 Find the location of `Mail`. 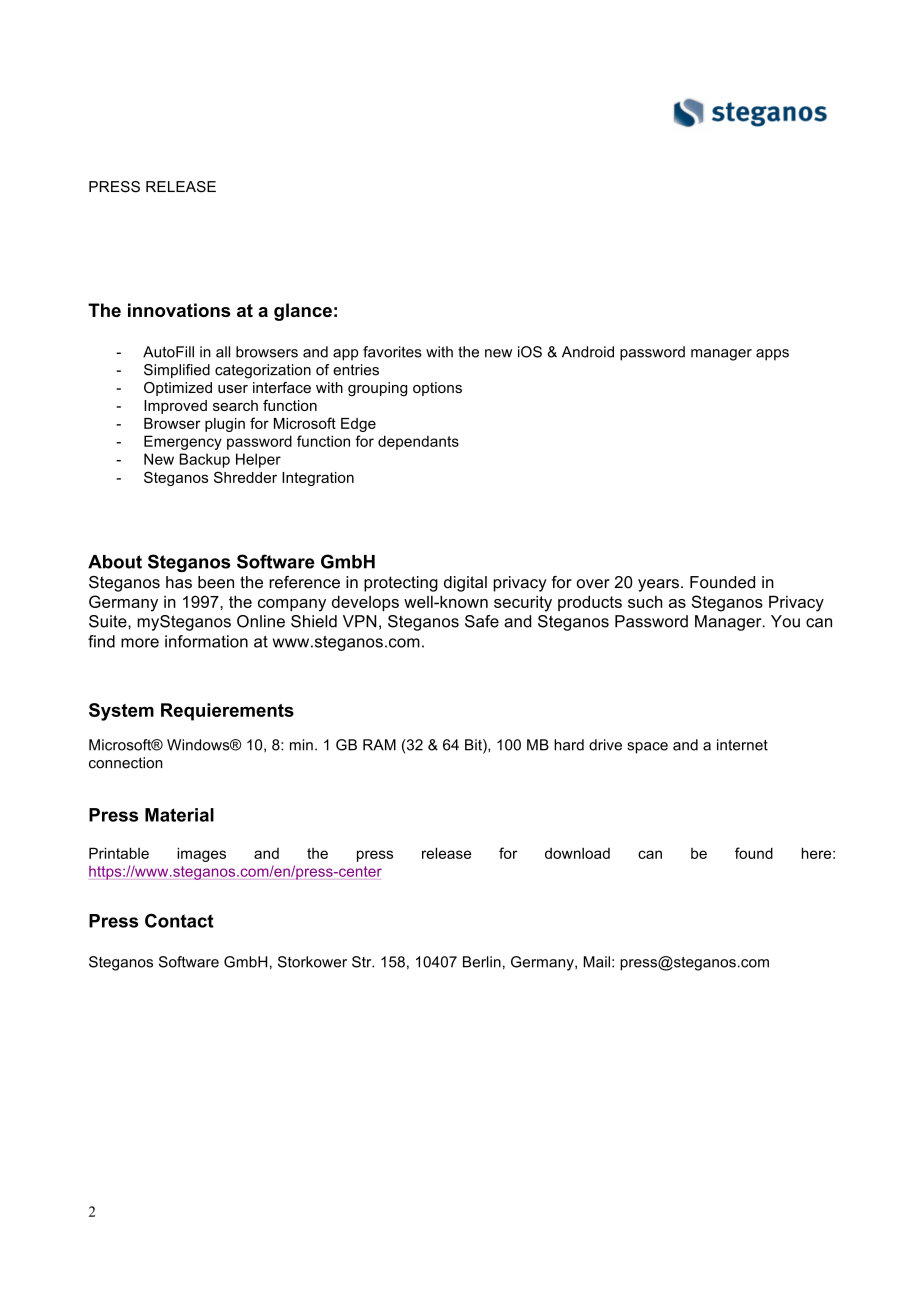

Mail is located at coordinates (597, 962).
